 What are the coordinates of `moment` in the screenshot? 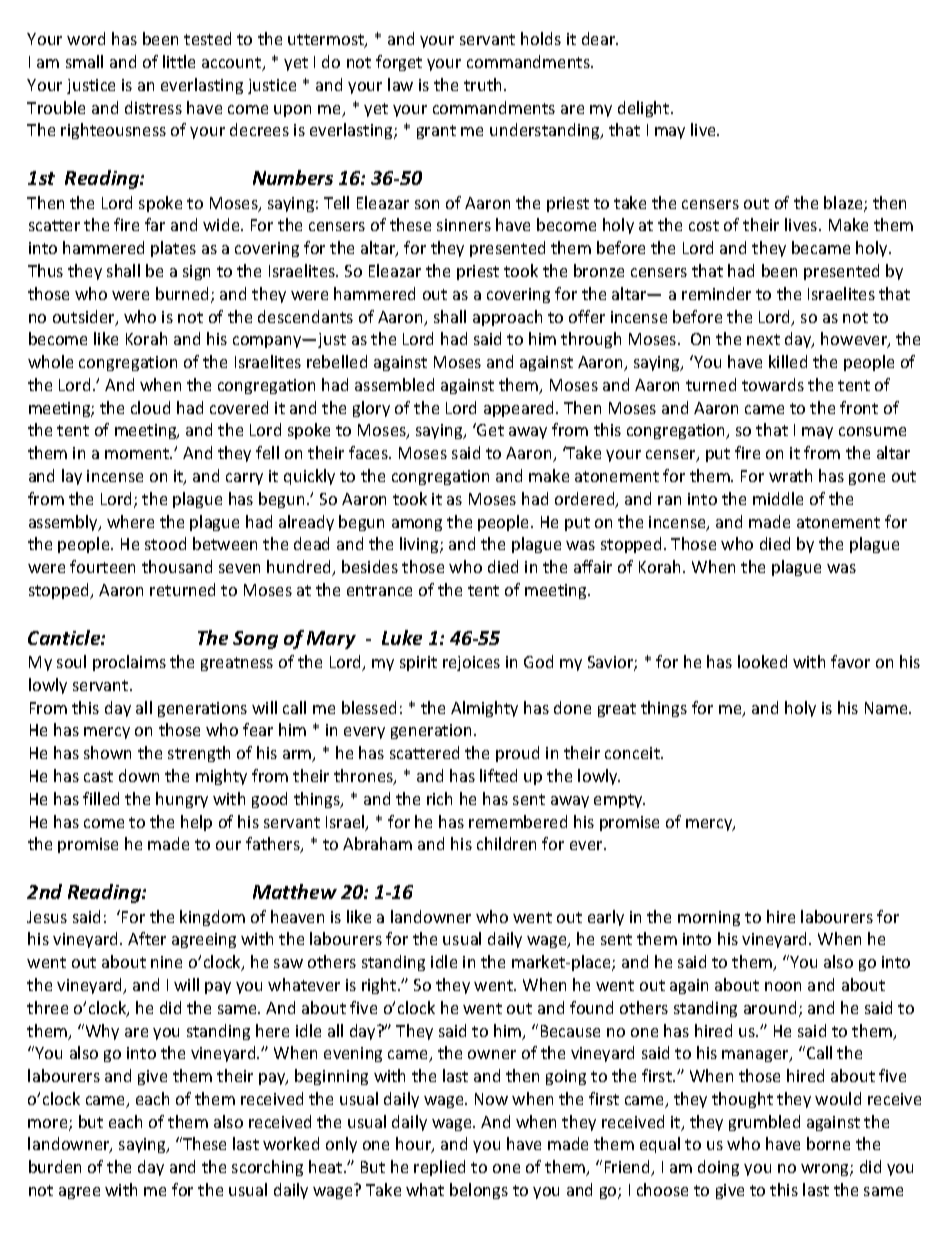 It's located at (138, 453).
